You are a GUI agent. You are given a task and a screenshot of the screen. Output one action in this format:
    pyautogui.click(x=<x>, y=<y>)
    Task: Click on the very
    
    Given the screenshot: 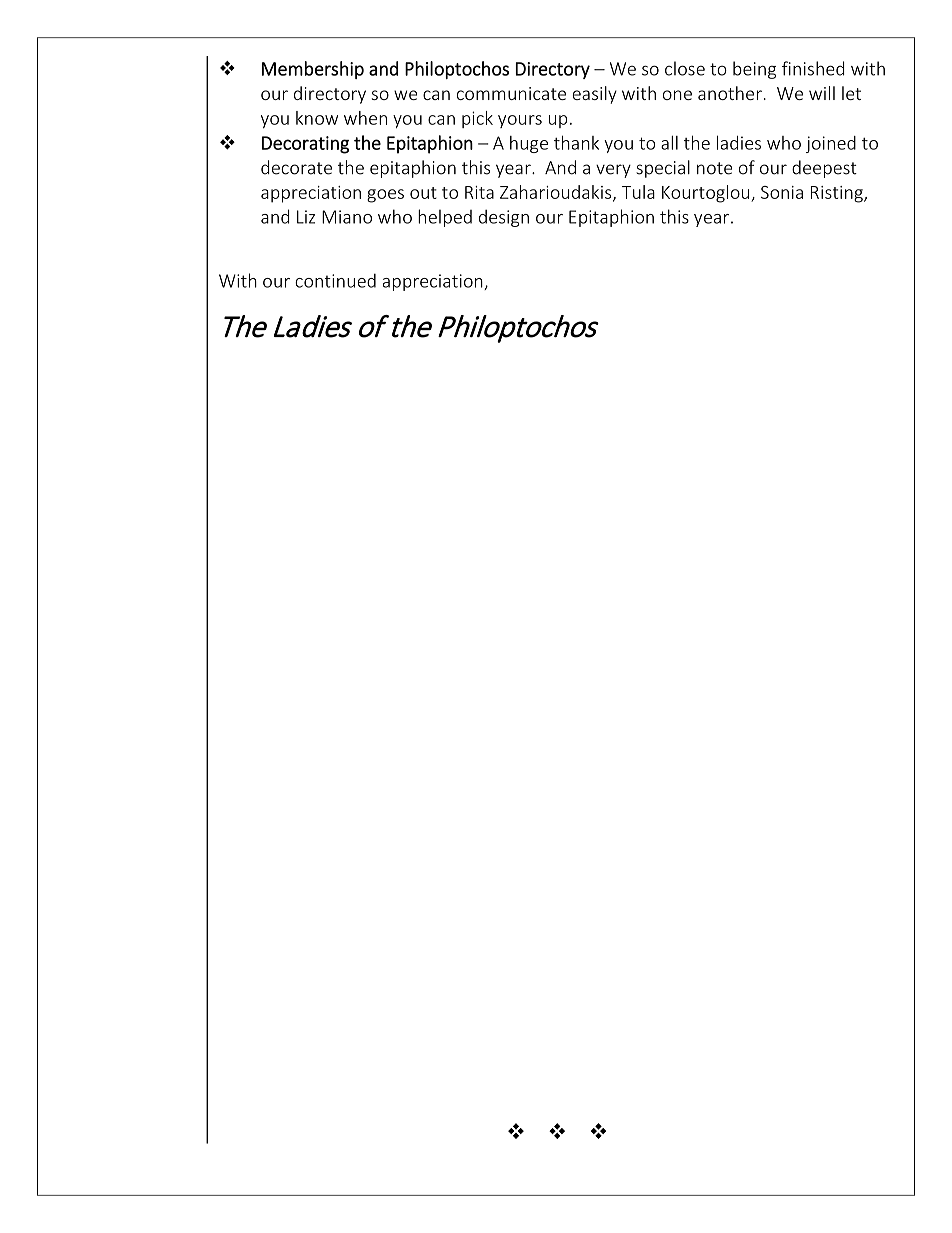 What is the action you would take?
    pyautogui.click(x=613, y=171)
